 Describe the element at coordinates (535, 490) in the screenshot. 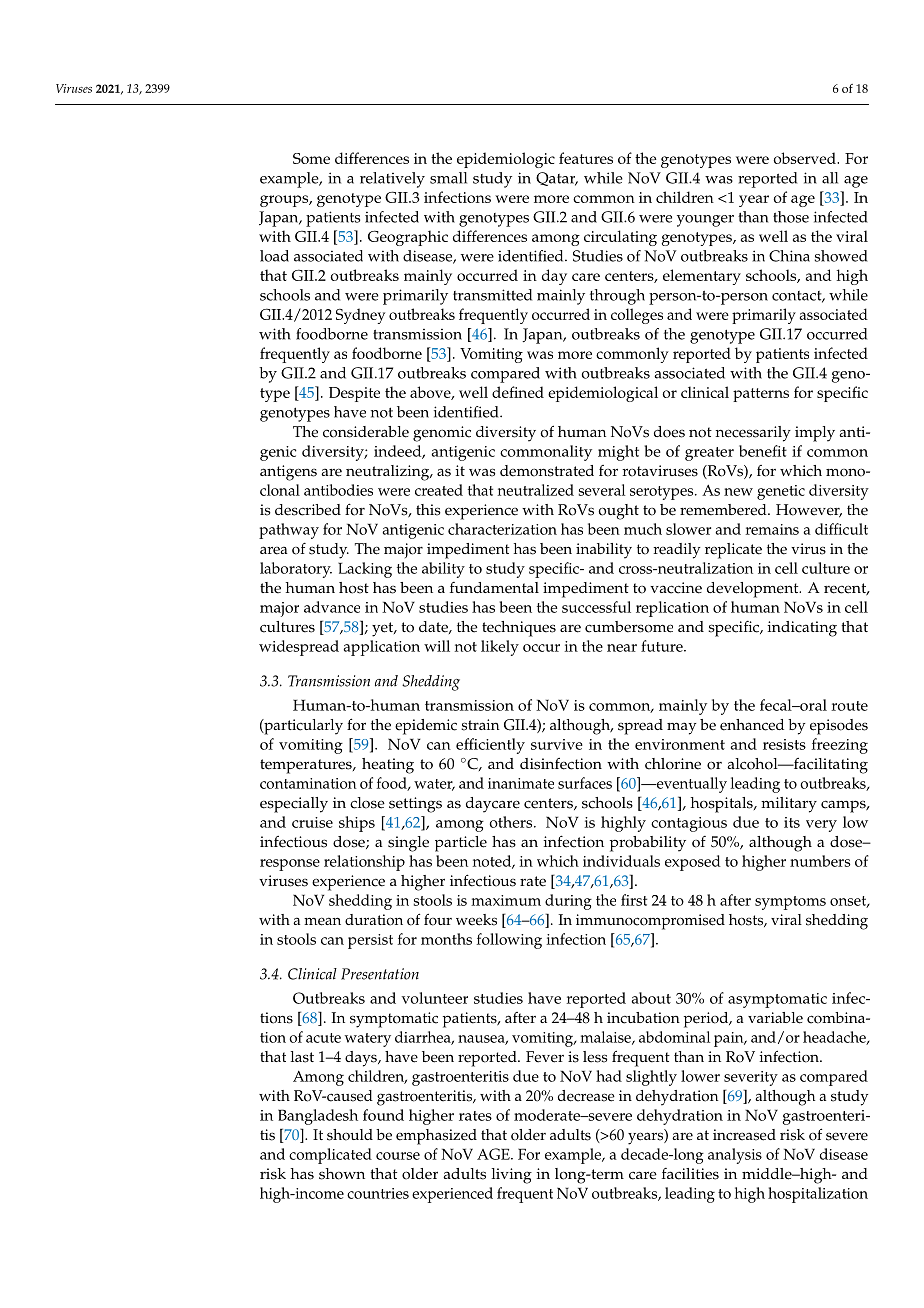

I see `neutralized` at that location.
